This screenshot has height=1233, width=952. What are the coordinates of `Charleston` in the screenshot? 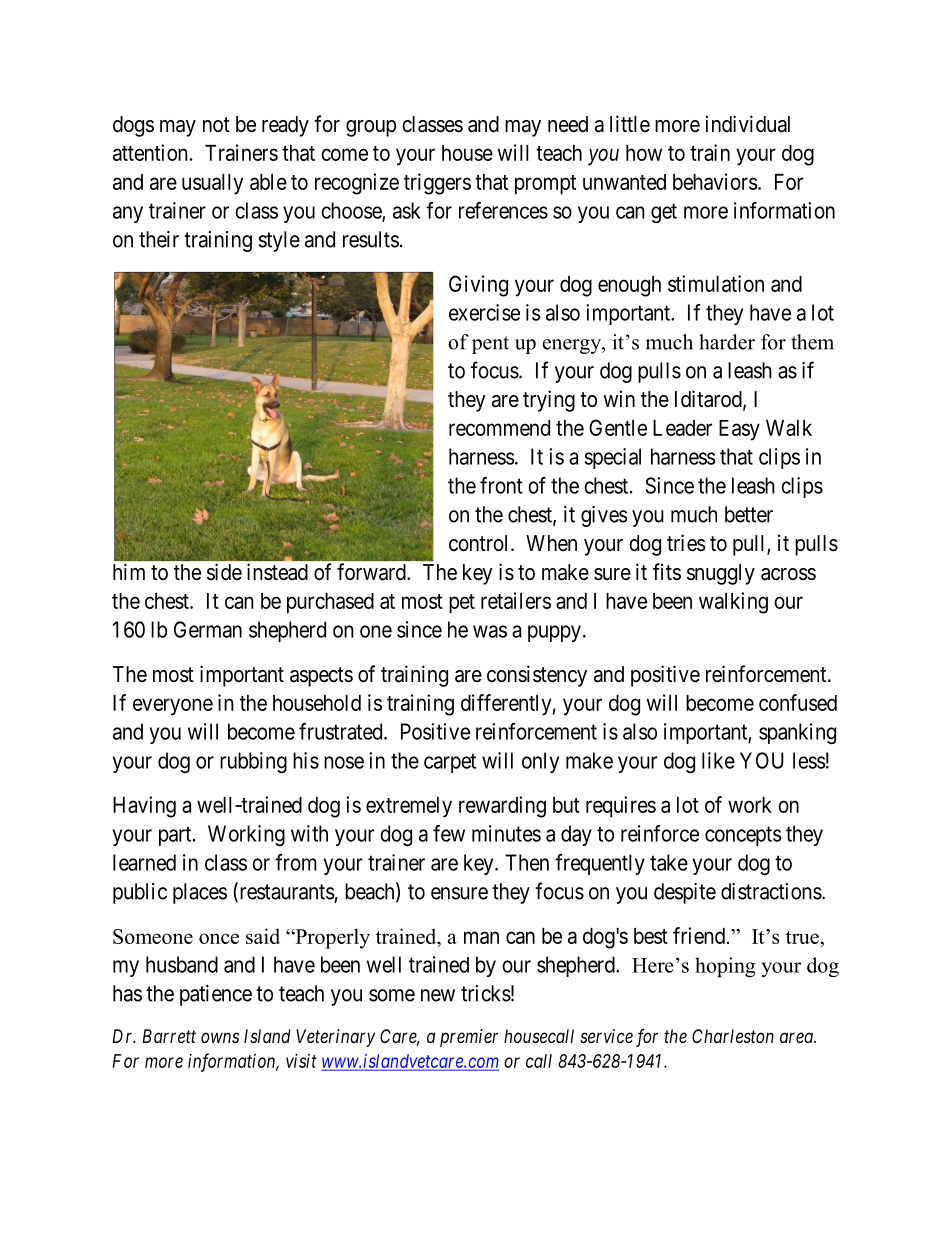 It's located at (733, 1036).
